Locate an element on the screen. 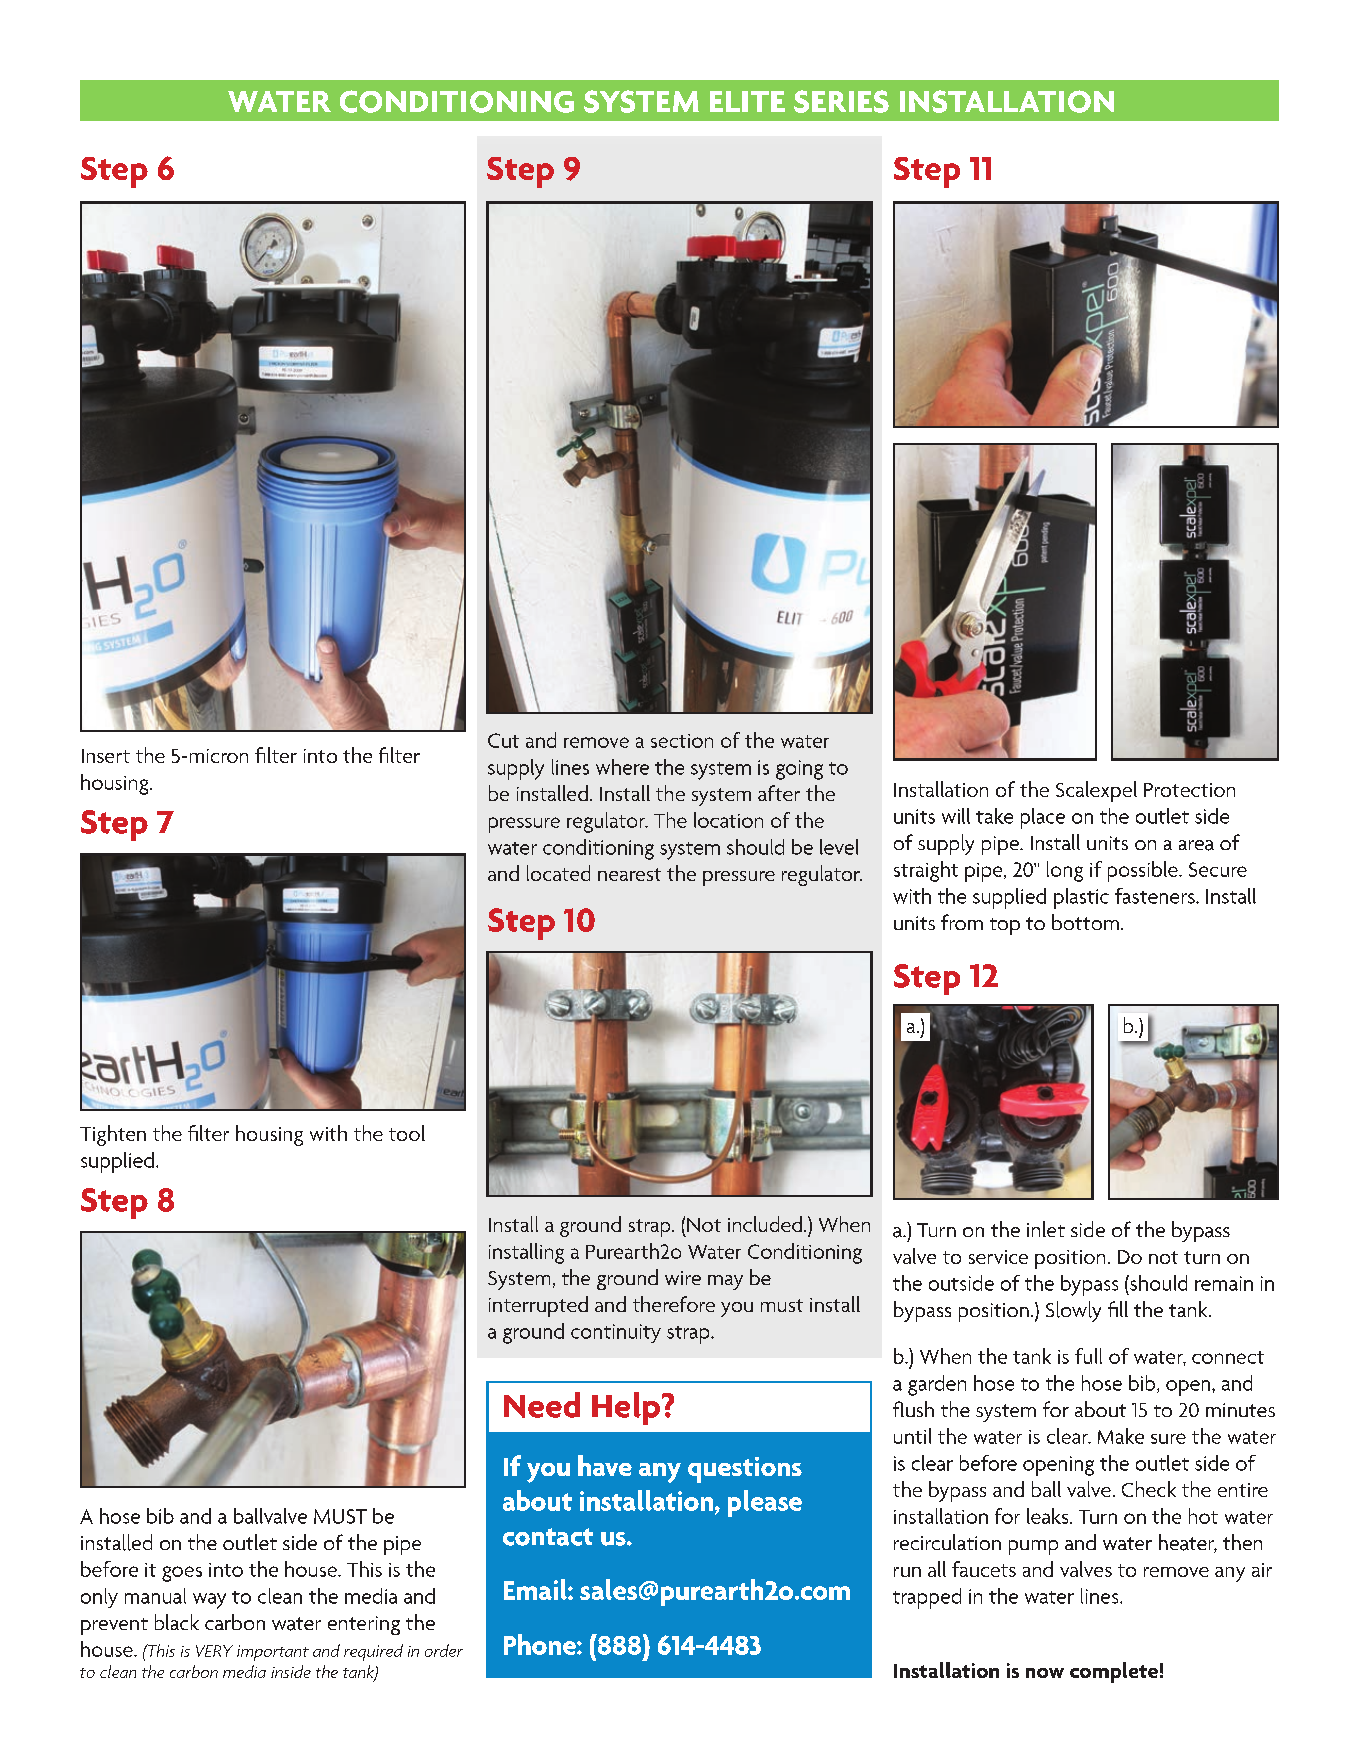 This screenshot has height=1758, width=1359. SERIES is located at coordinates (841, 101).
